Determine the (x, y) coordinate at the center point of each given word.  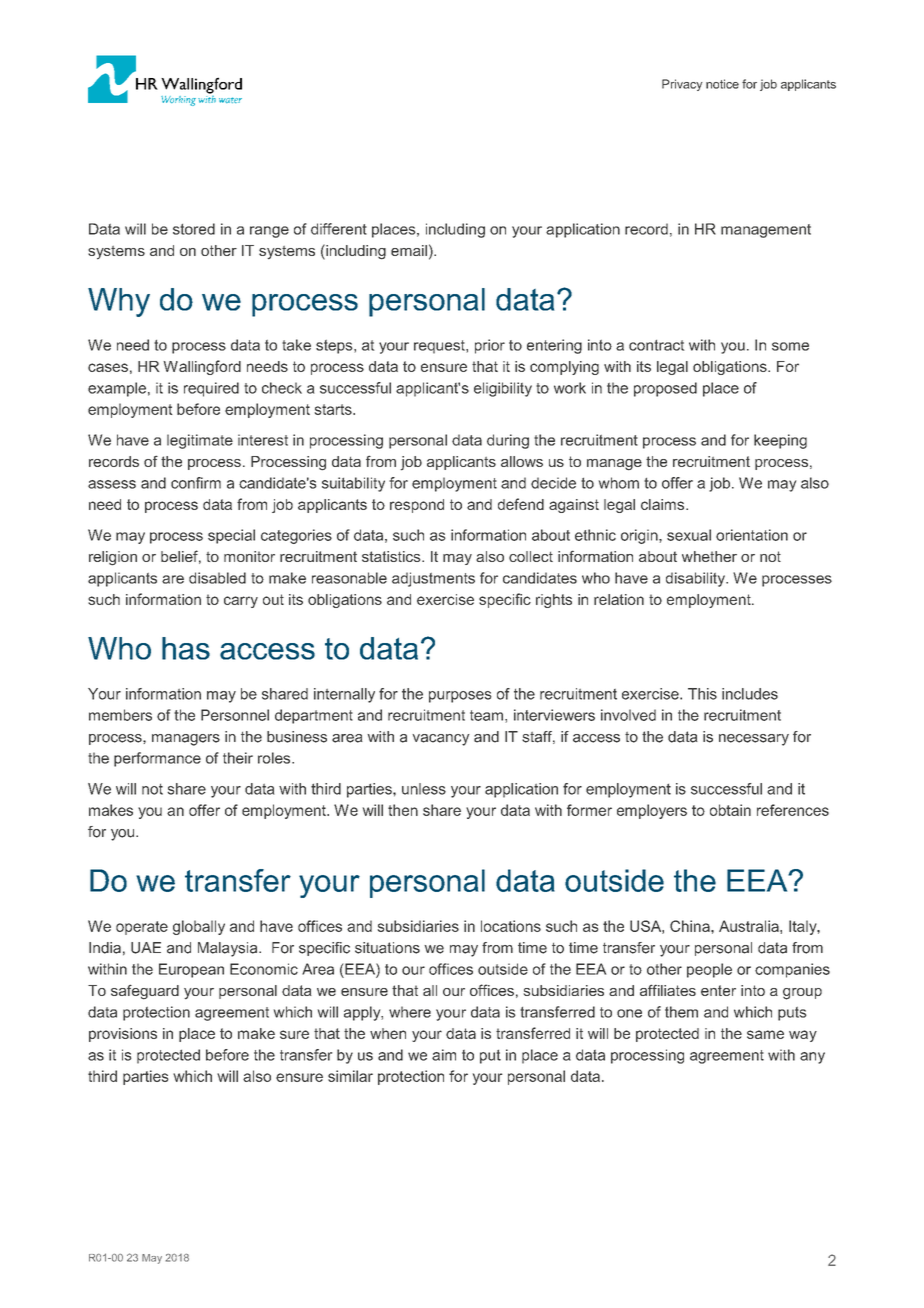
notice (722, 84)
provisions (123, 1035)
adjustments (433, 579)
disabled (217, 578)
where (410, 1012)
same (765, 1034)
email (409, 250)
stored (194, 229)
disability (696, 579)
